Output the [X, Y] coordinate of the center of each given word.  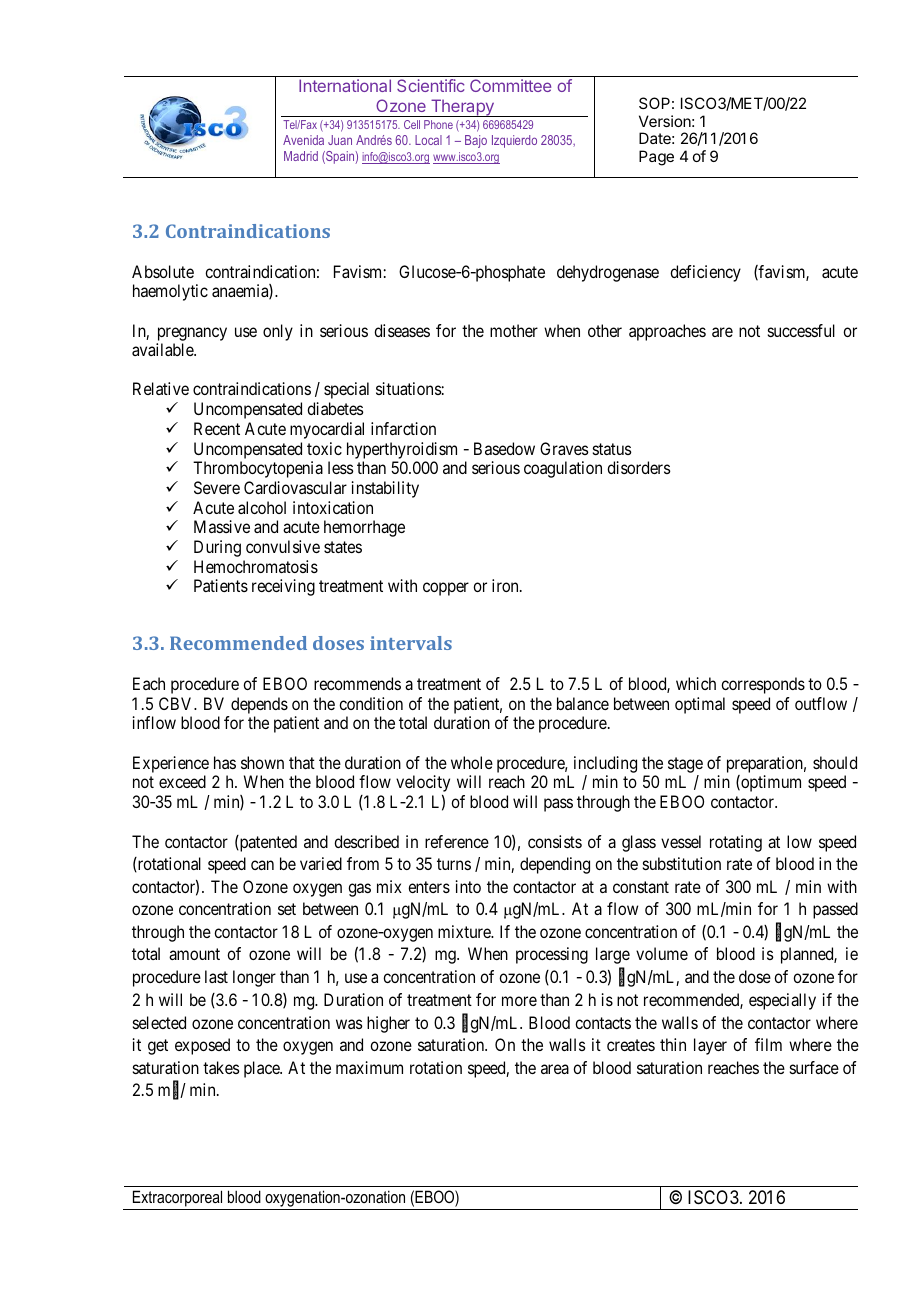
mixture [465, 931]
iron [506, 585]
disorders [639, 467]
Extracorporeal [177, 1198]
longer [254, 978]
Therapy [462, 108]
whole [472, 762]
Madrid [301, 156]
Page [656, 158]
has [225, 762]
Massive [222, 526]
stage [685, 766]
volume [662, 953]
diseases [402, 330]
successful [801, 330]
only [278, 332]
